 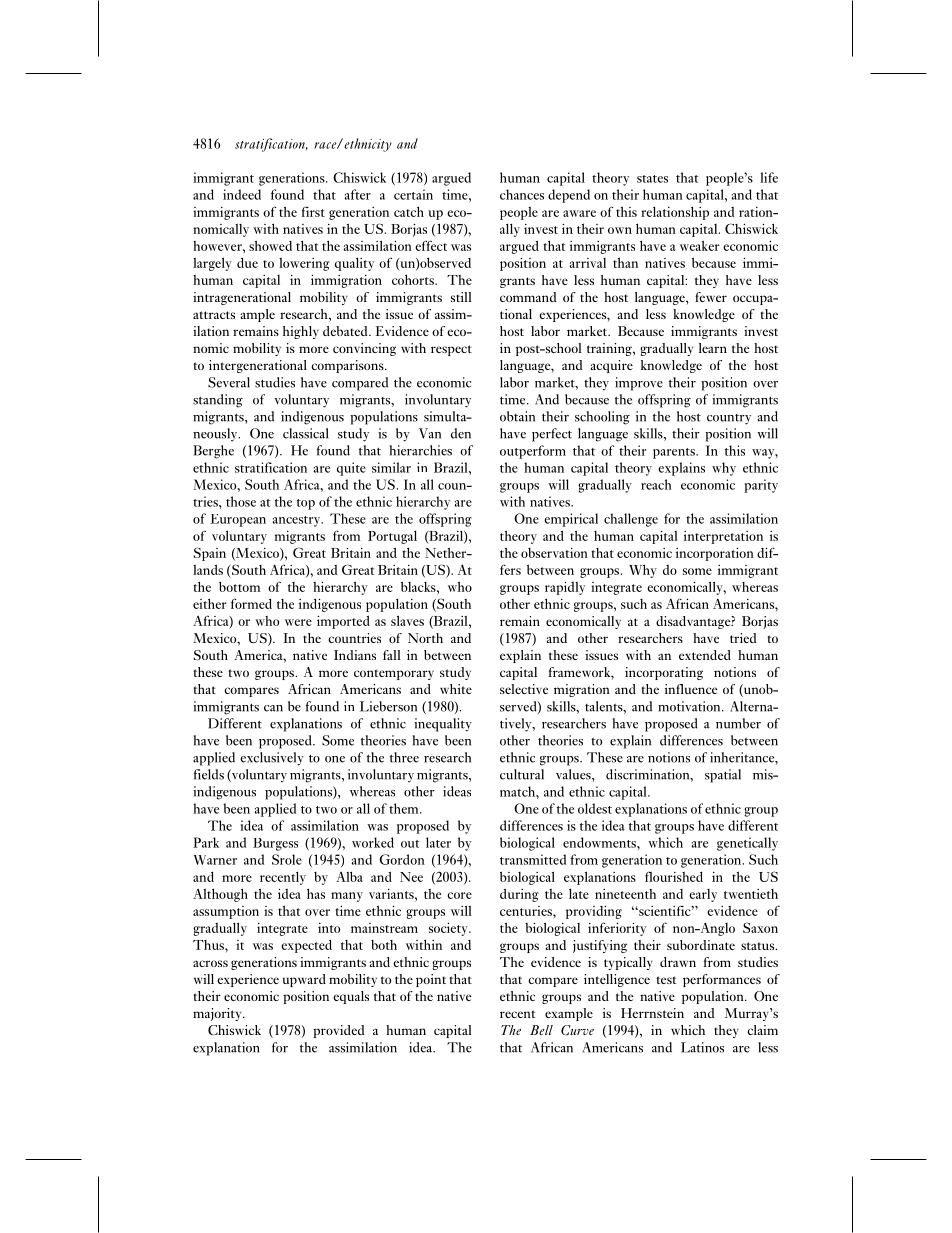 I want to click on chances, so click(x=522, y=194).
